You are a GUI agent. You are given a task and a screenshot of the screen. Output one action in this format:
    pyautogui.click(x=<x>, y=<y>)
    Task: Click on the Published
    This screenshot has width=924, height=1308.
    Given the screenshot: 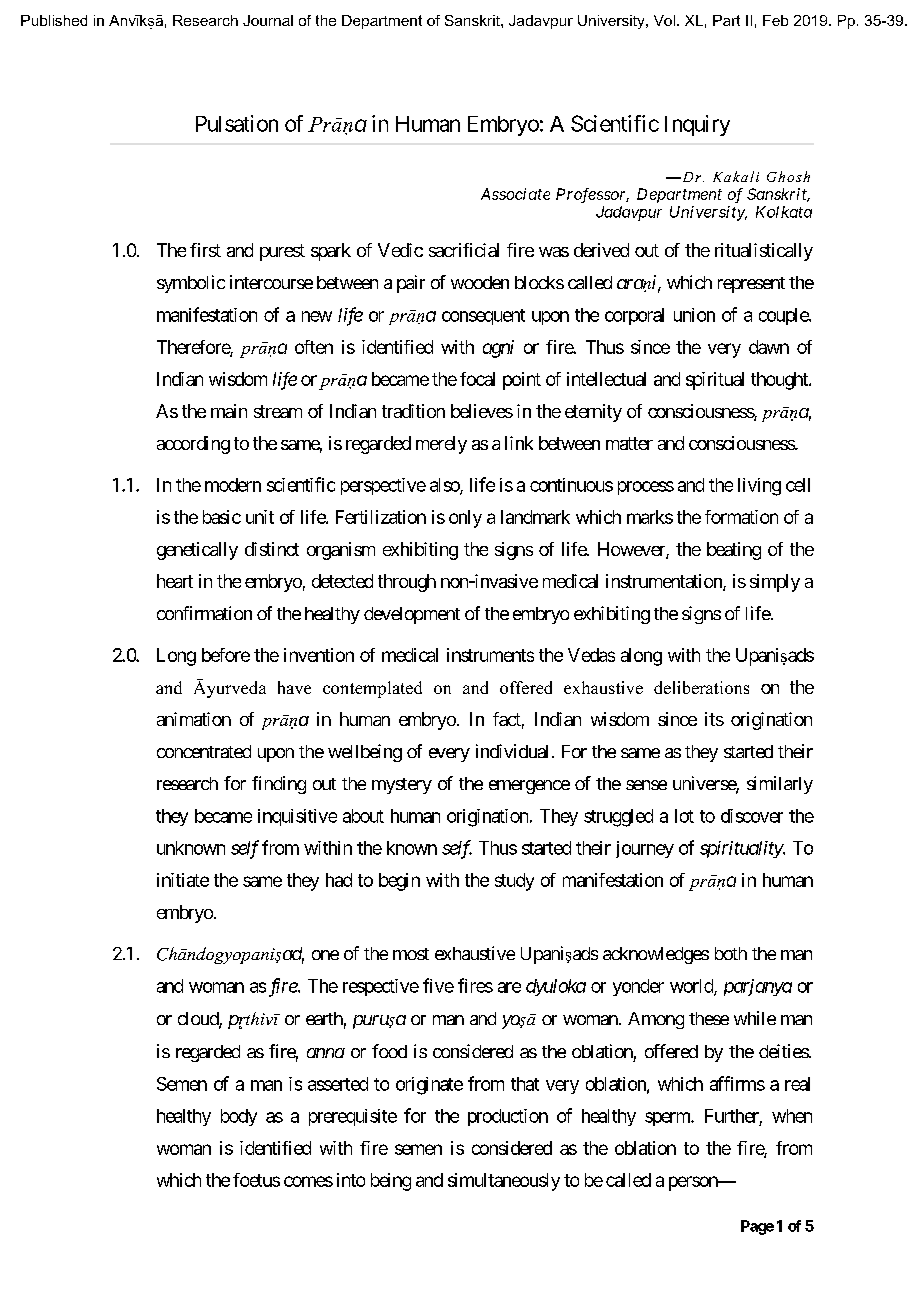 What is the action you would take?
    pyautogui.click(x=54, y=20)
